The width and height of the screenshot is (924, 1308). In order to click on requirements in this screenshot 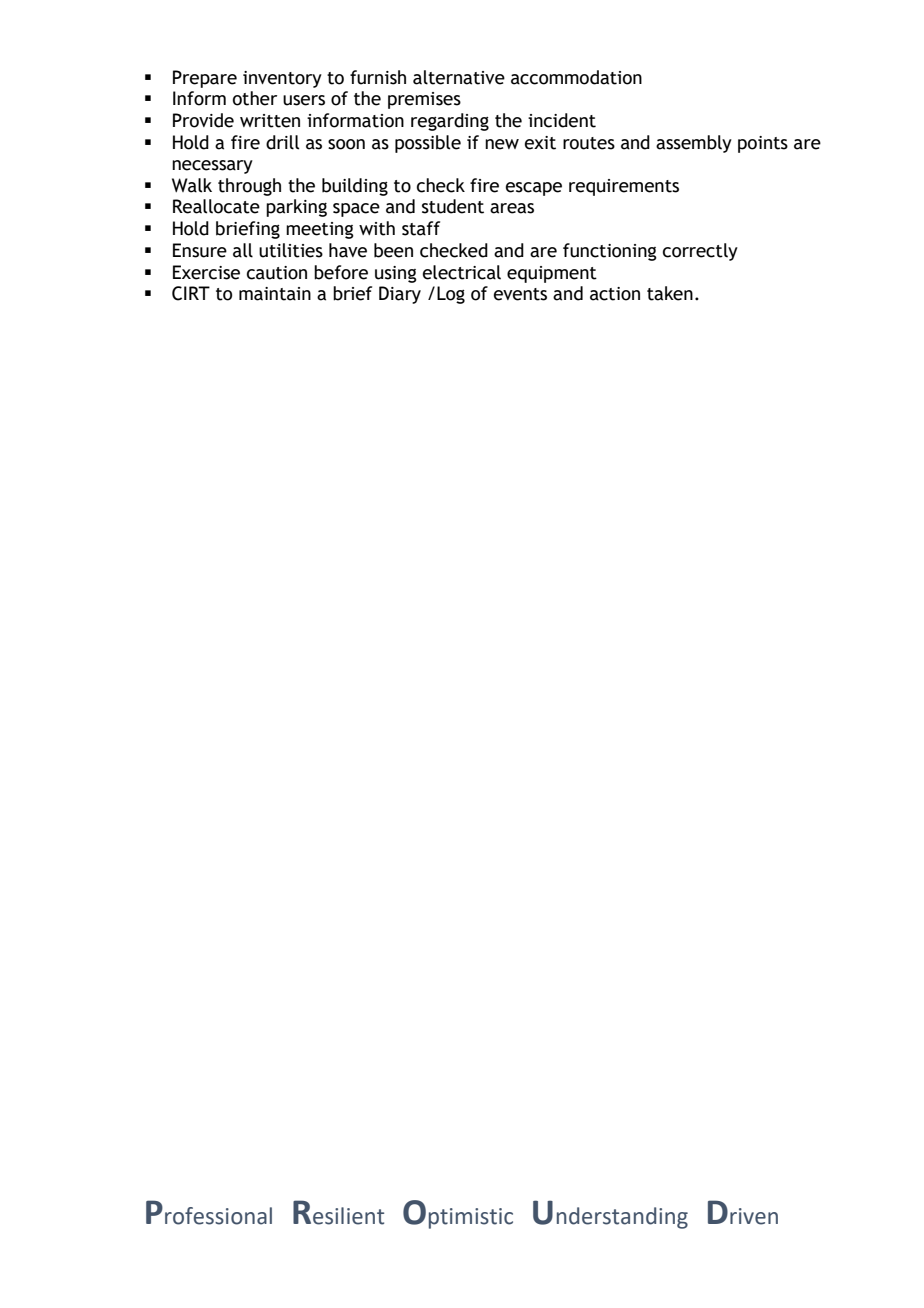, I will do `click(624, 187)`.
